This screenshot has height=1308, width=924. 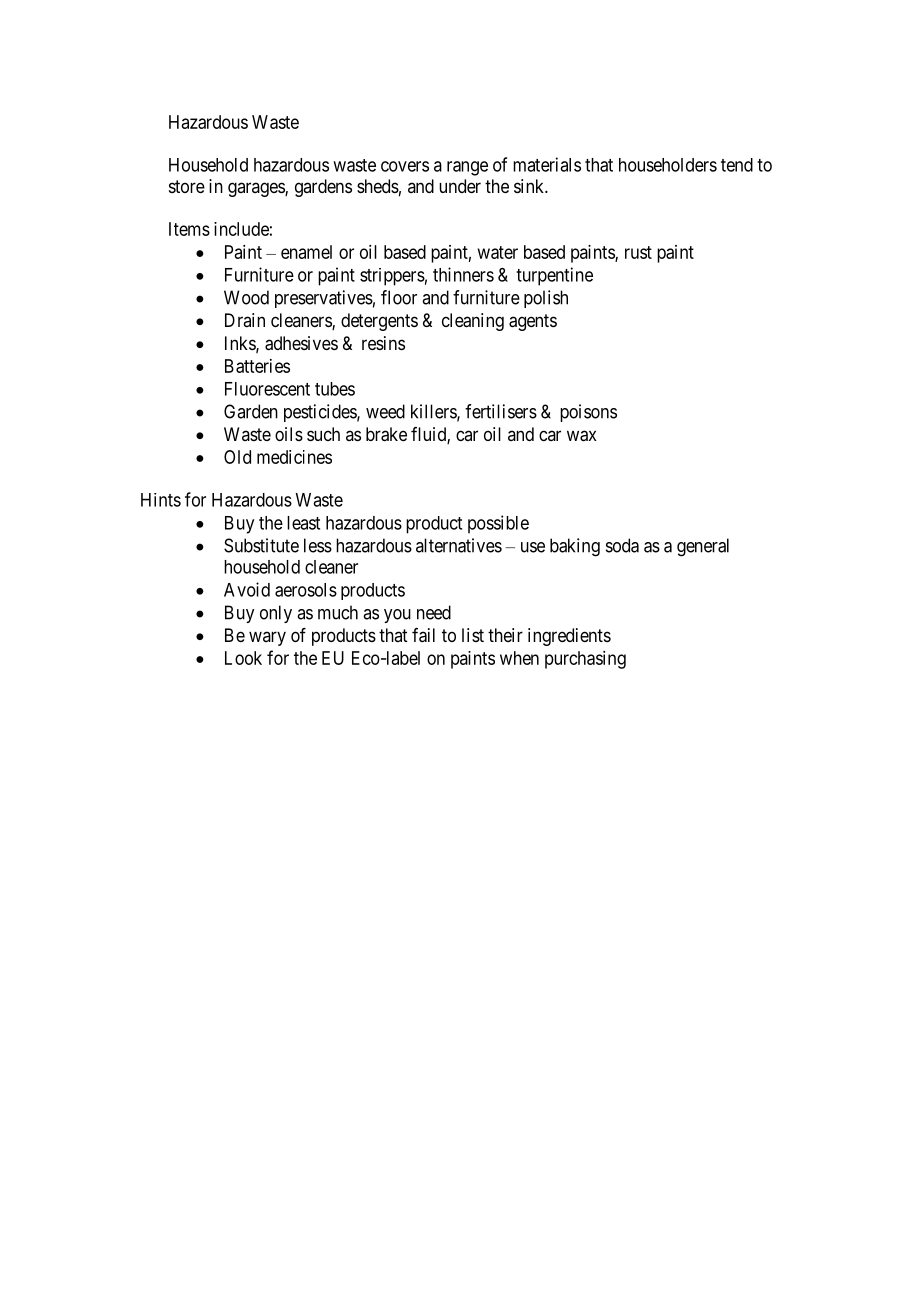 What do you see at coordinates (459, 545) in the screenshot?
I see `alternatives` at bounding box center [459, 545].
